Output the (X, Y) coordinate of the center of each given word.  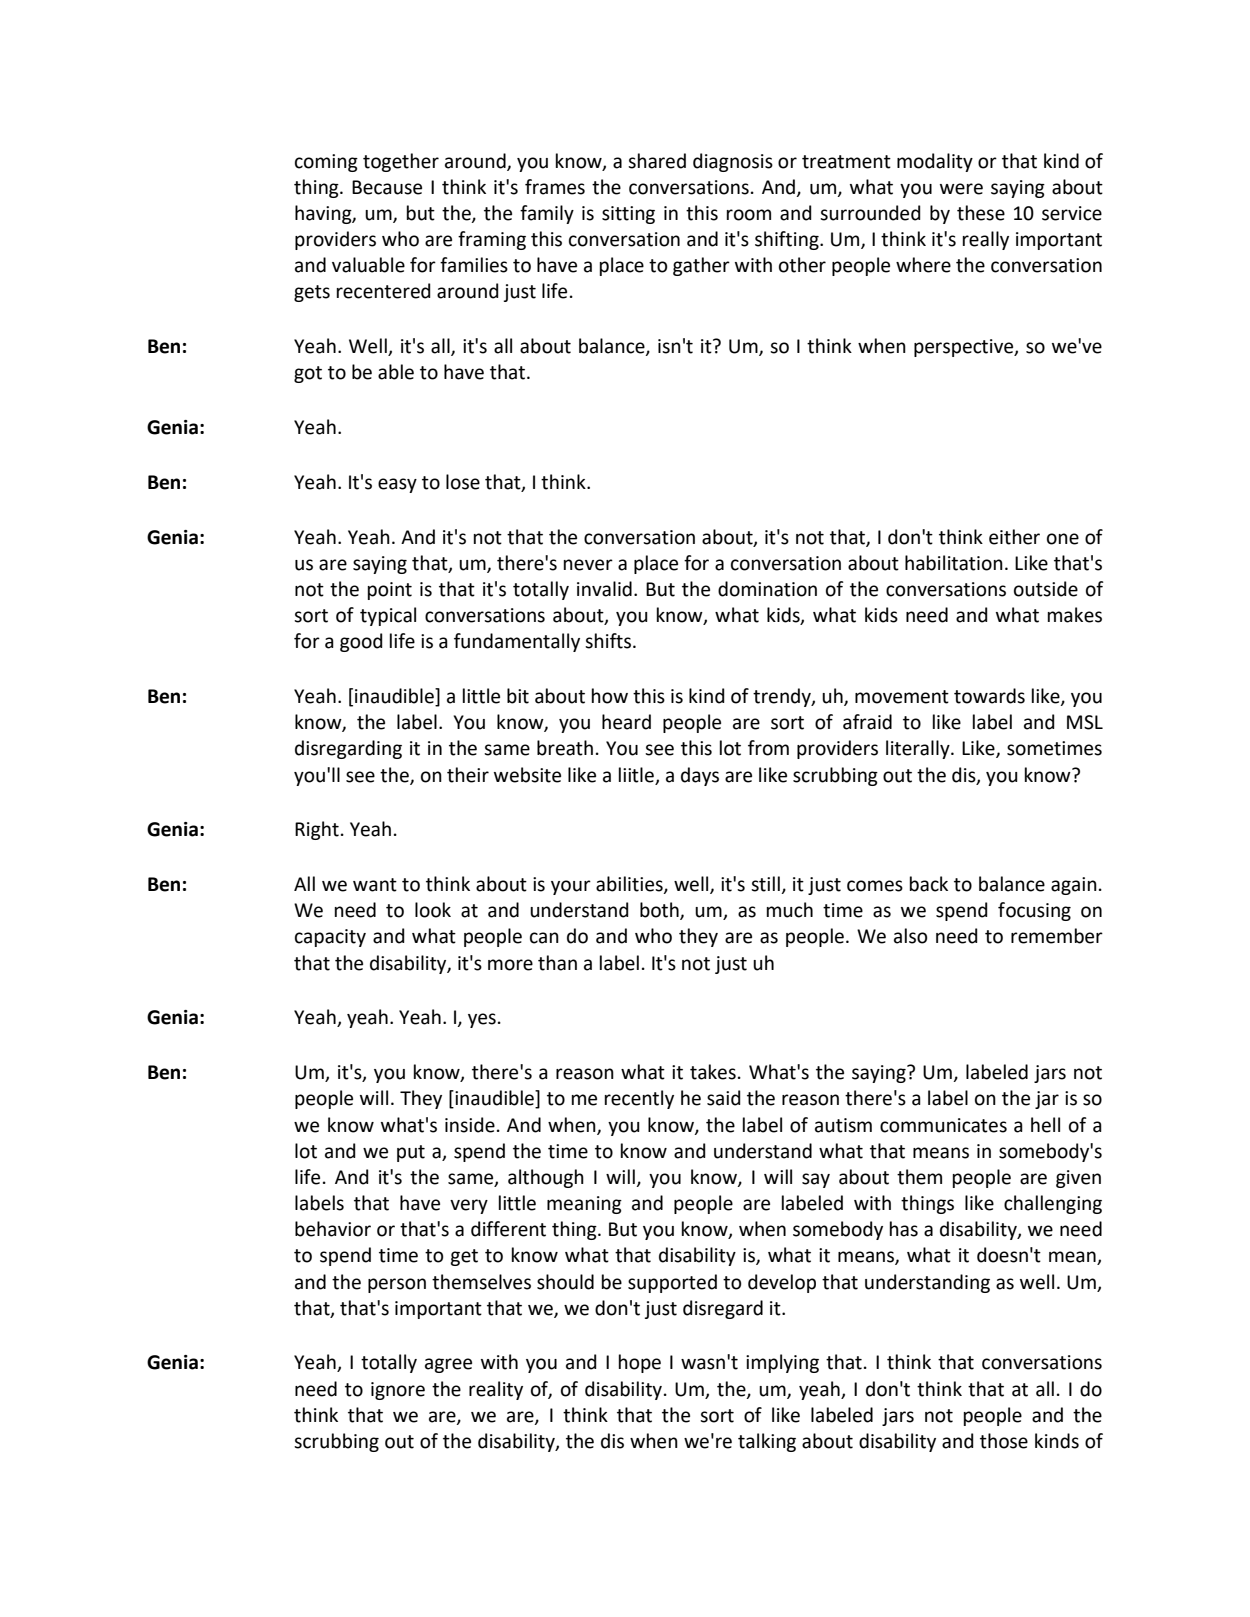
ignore (398, 1391)
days (700, 776)
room (749, 215)
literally (919, 749)
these (981, 213)
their (468, 775)
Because (387, 187)
